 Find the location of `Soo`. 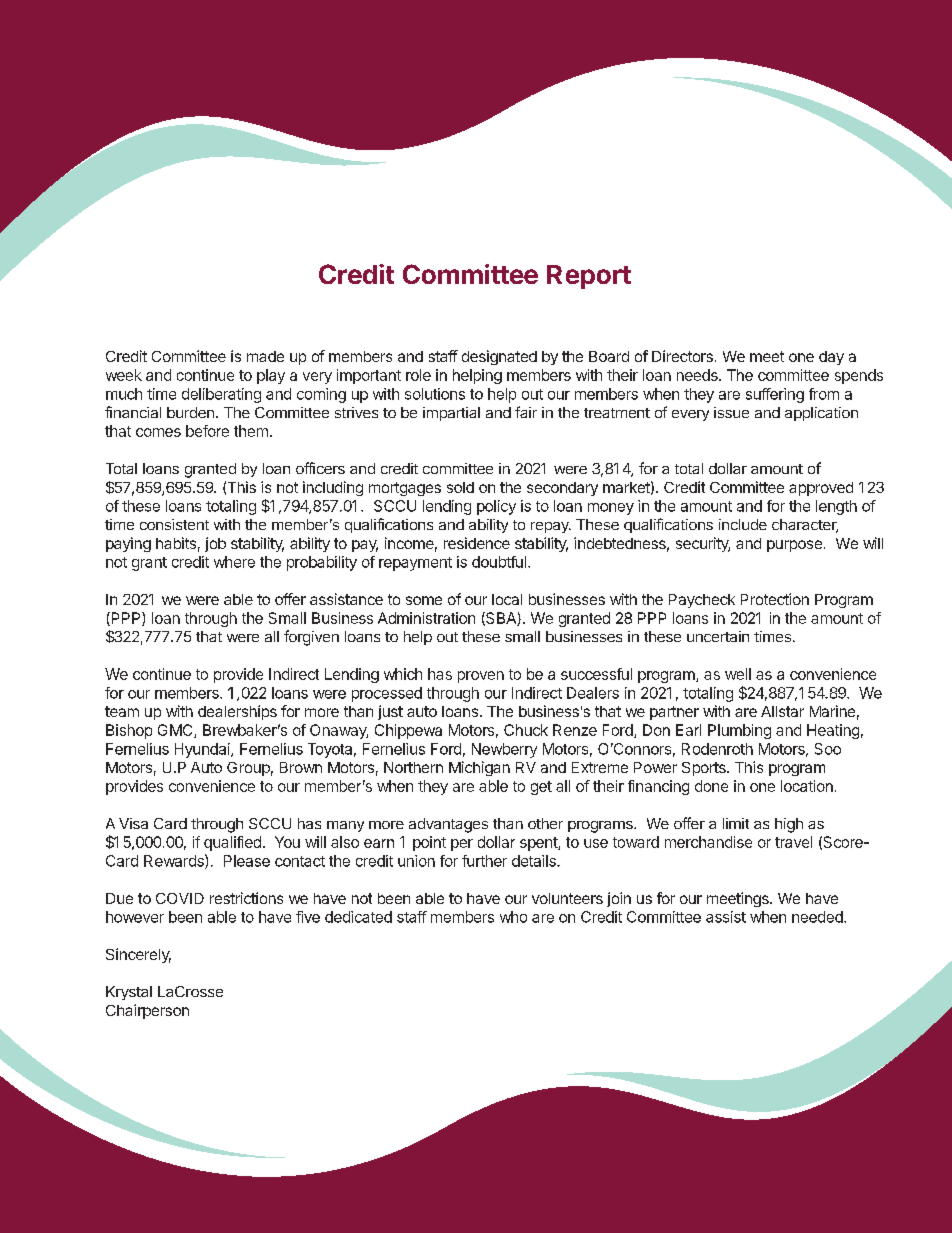

Soo is located at coordinates (828, 749).
